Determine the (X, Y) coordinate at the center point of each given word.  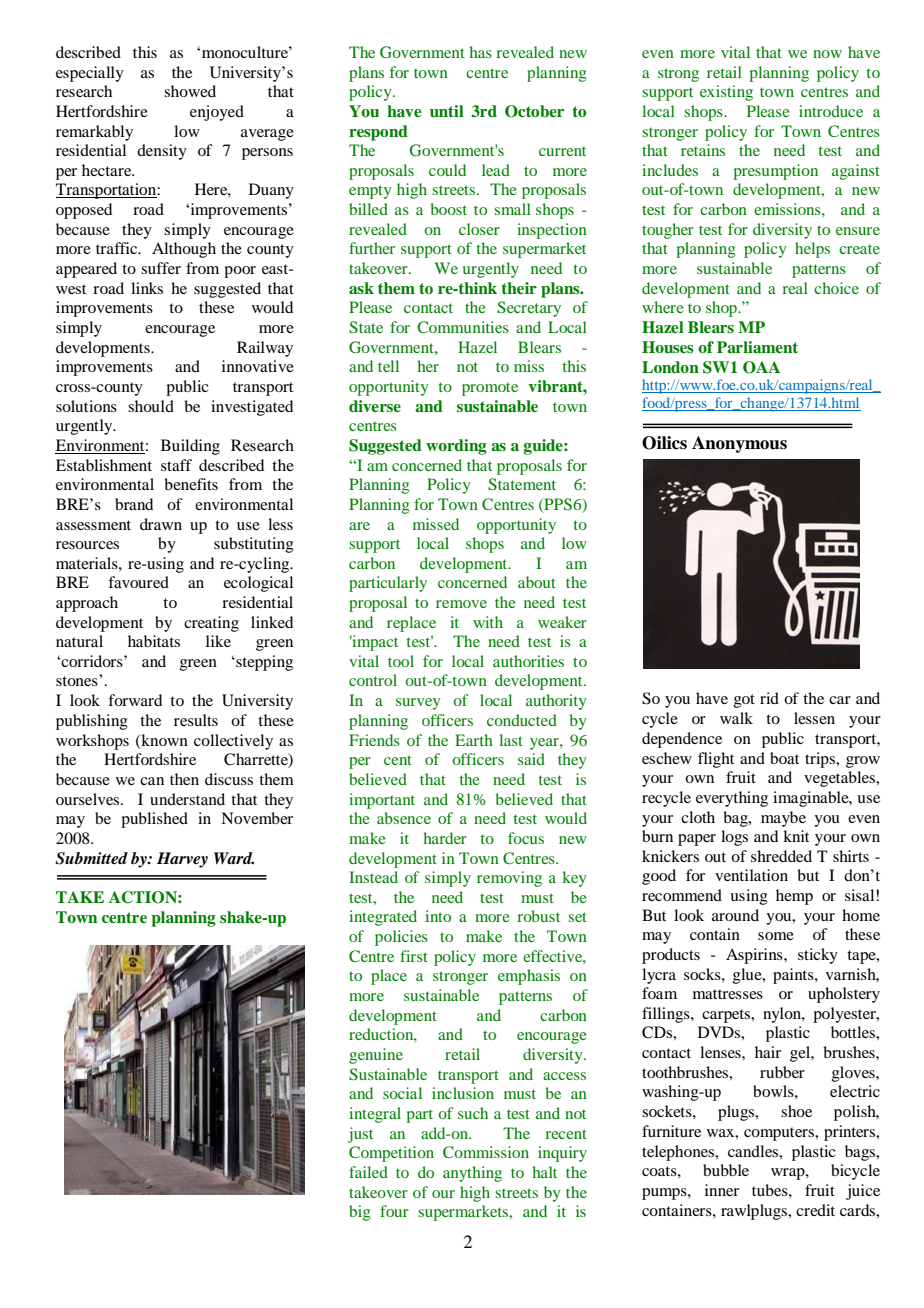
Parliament (757, 347)
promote (490, 389)
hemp (794, 897)
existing (726, 93)
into (438, 916)
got (744, 701)
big (360, 1213)
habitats (154, 641)
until (447, 111)
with (488, 622)
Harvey (182, 860)
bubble (726, 1170)
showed (190, 91)
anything (472, 1174)
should (151, 406)
